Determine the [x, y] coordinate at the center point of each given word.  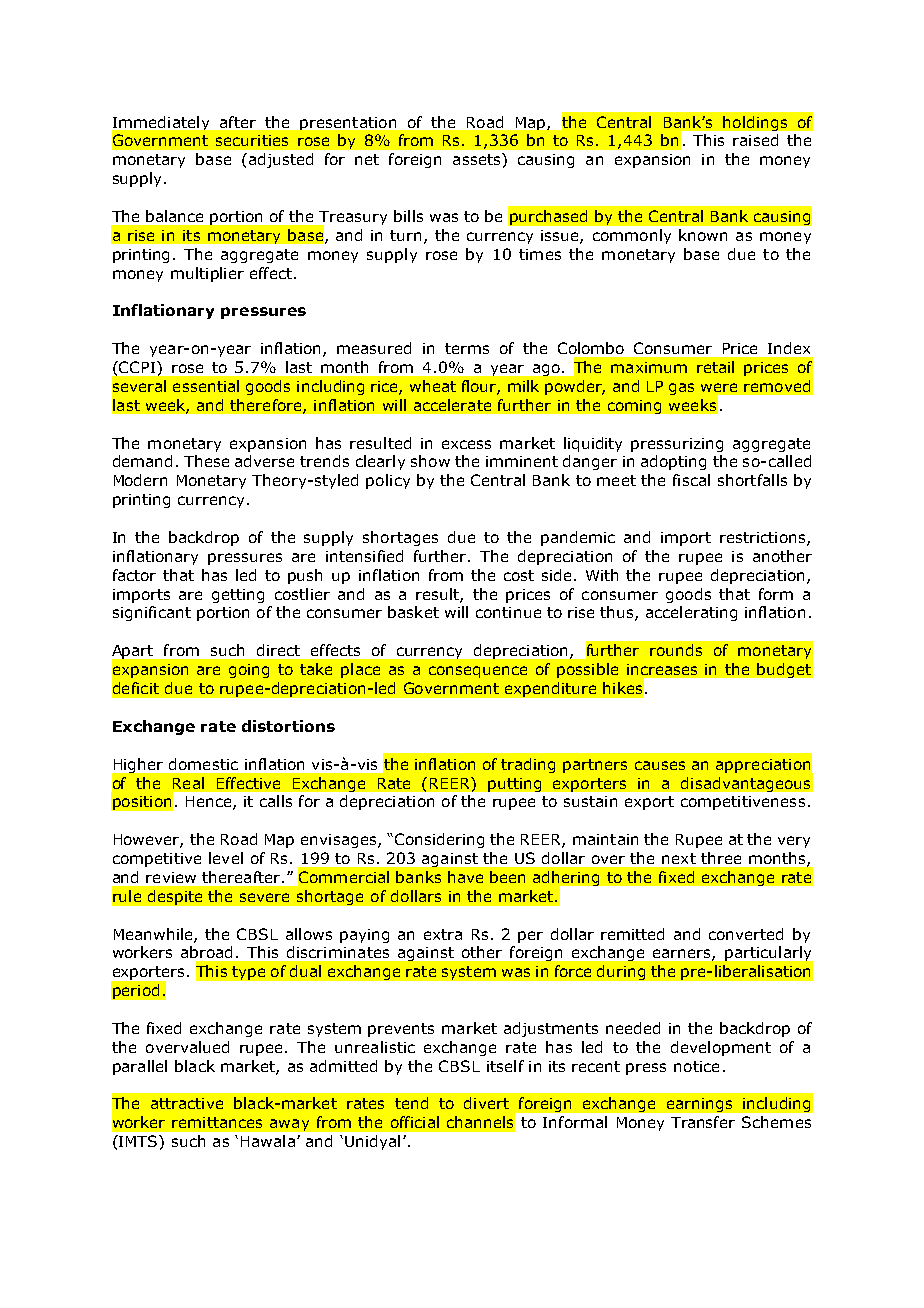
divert [486, 1103]
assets [478, 159]
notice [696, 1066]
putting [514, 785]
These [206, 461]
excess [466, 444]
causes [660, 765]
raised [755, 140]
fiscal [691, 480]
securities [252, 140]
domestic [203, 764]
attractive [187, 1103]
